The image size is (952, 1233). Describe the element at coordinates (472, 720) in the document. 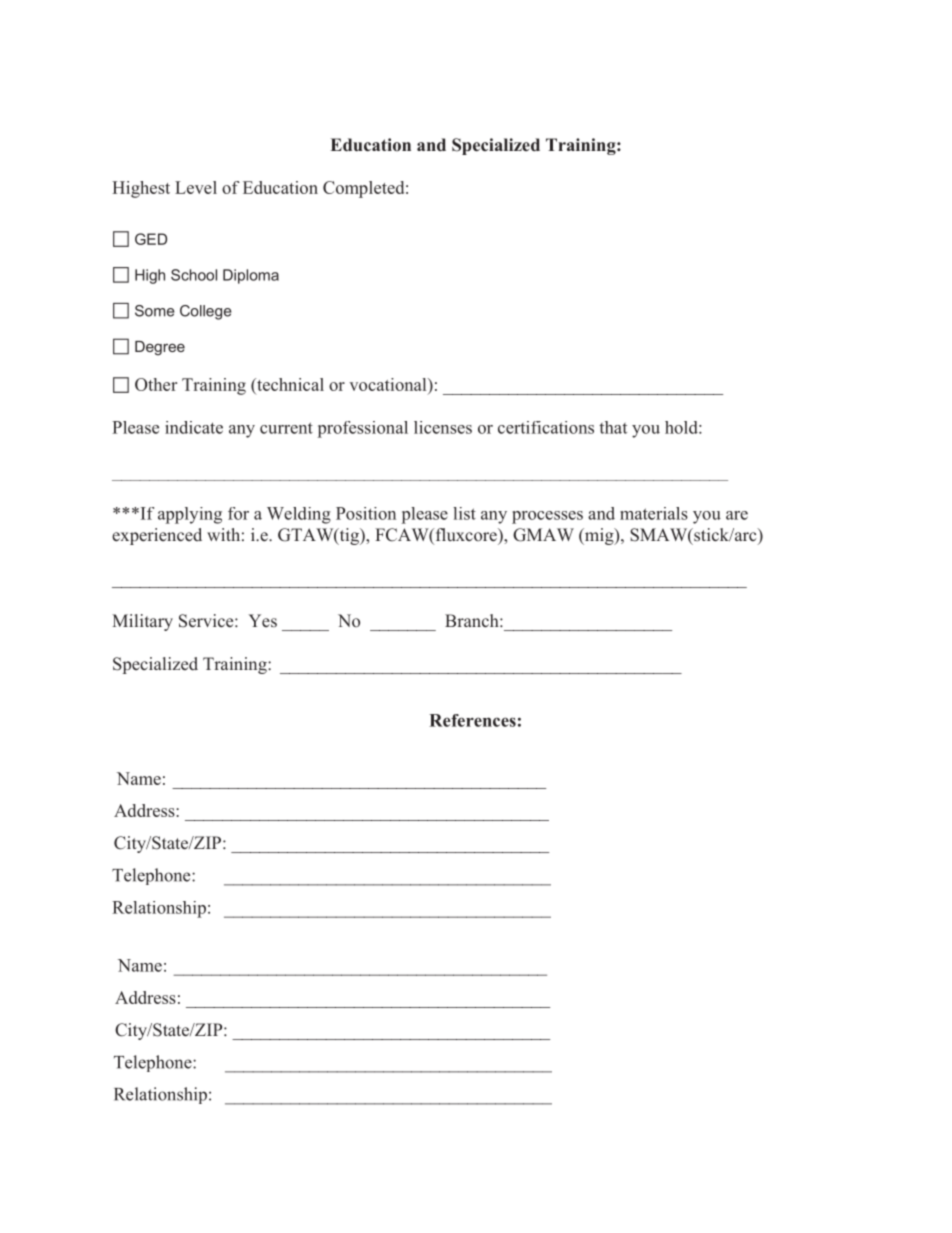

I see `References` at that location.
